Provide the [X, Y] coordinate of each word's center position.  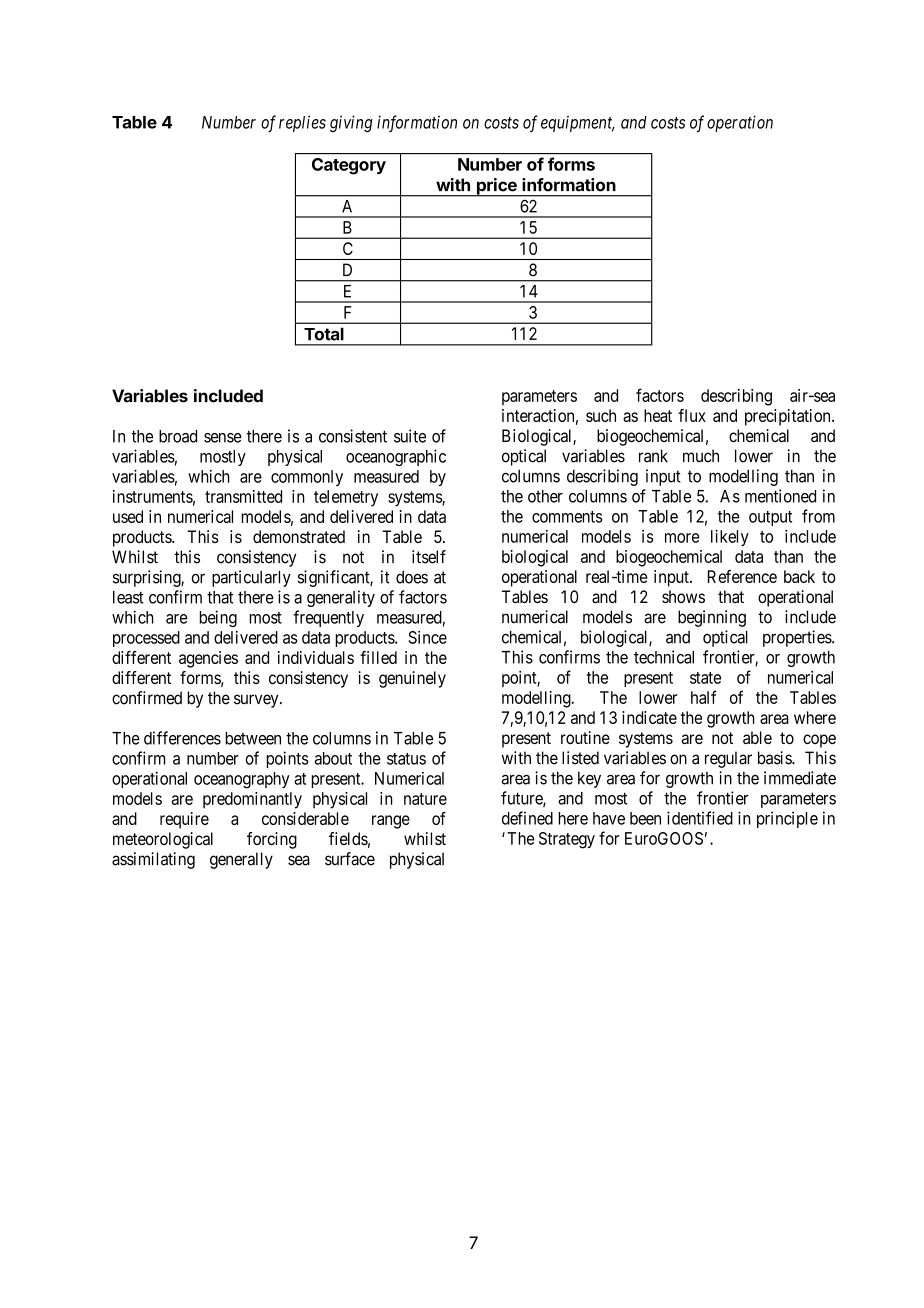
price [496, 187]
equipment [578, 123]
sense [223, 438]
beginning [712, 618]
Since [427, 637]
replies [302, 123]
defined [527, 818]
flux [692, 415]
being [218, 618]
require [184, 820]
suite [410, 436]
